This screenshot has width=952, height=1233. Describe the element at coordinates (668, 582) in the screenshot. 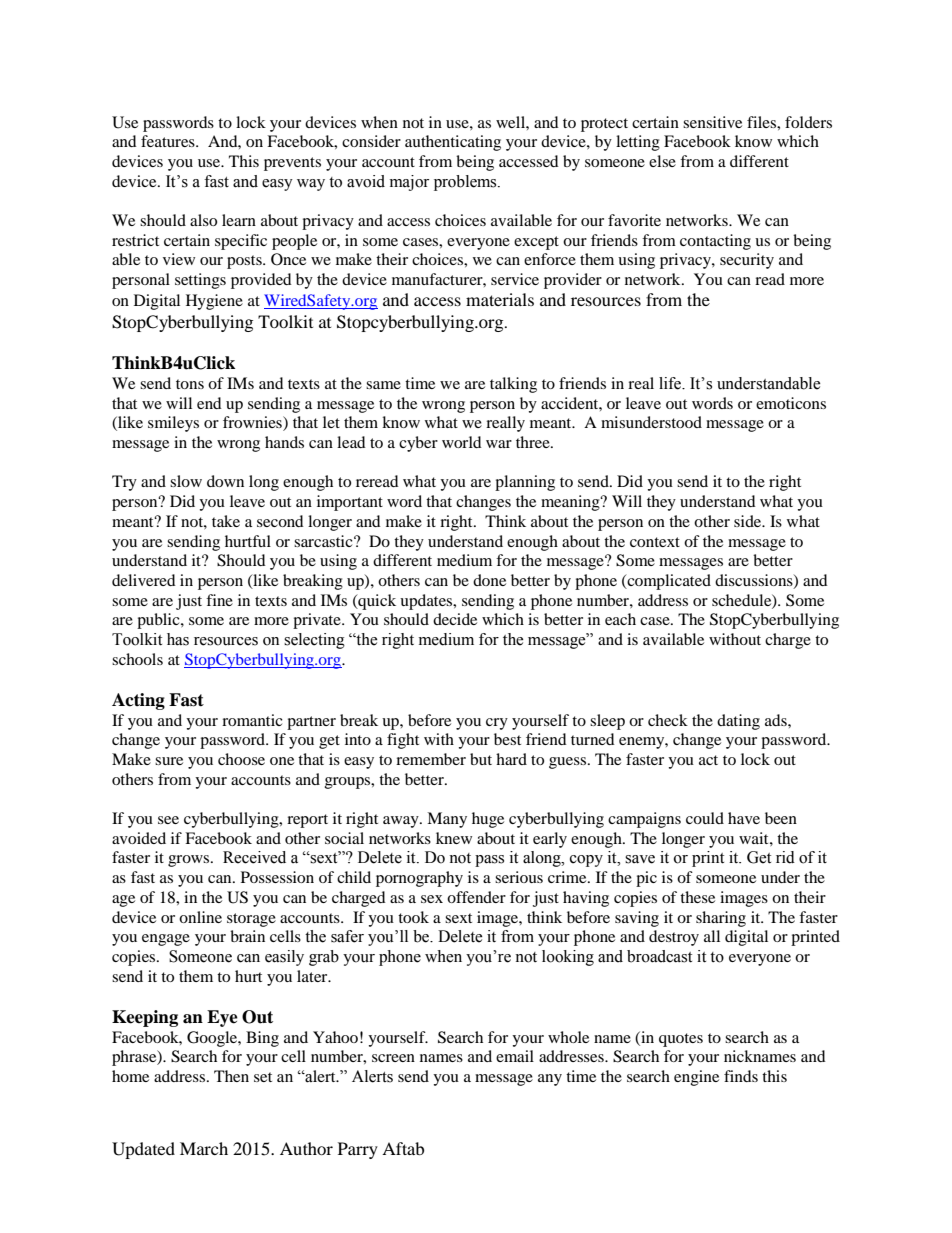

I see `complicated` at that location.
